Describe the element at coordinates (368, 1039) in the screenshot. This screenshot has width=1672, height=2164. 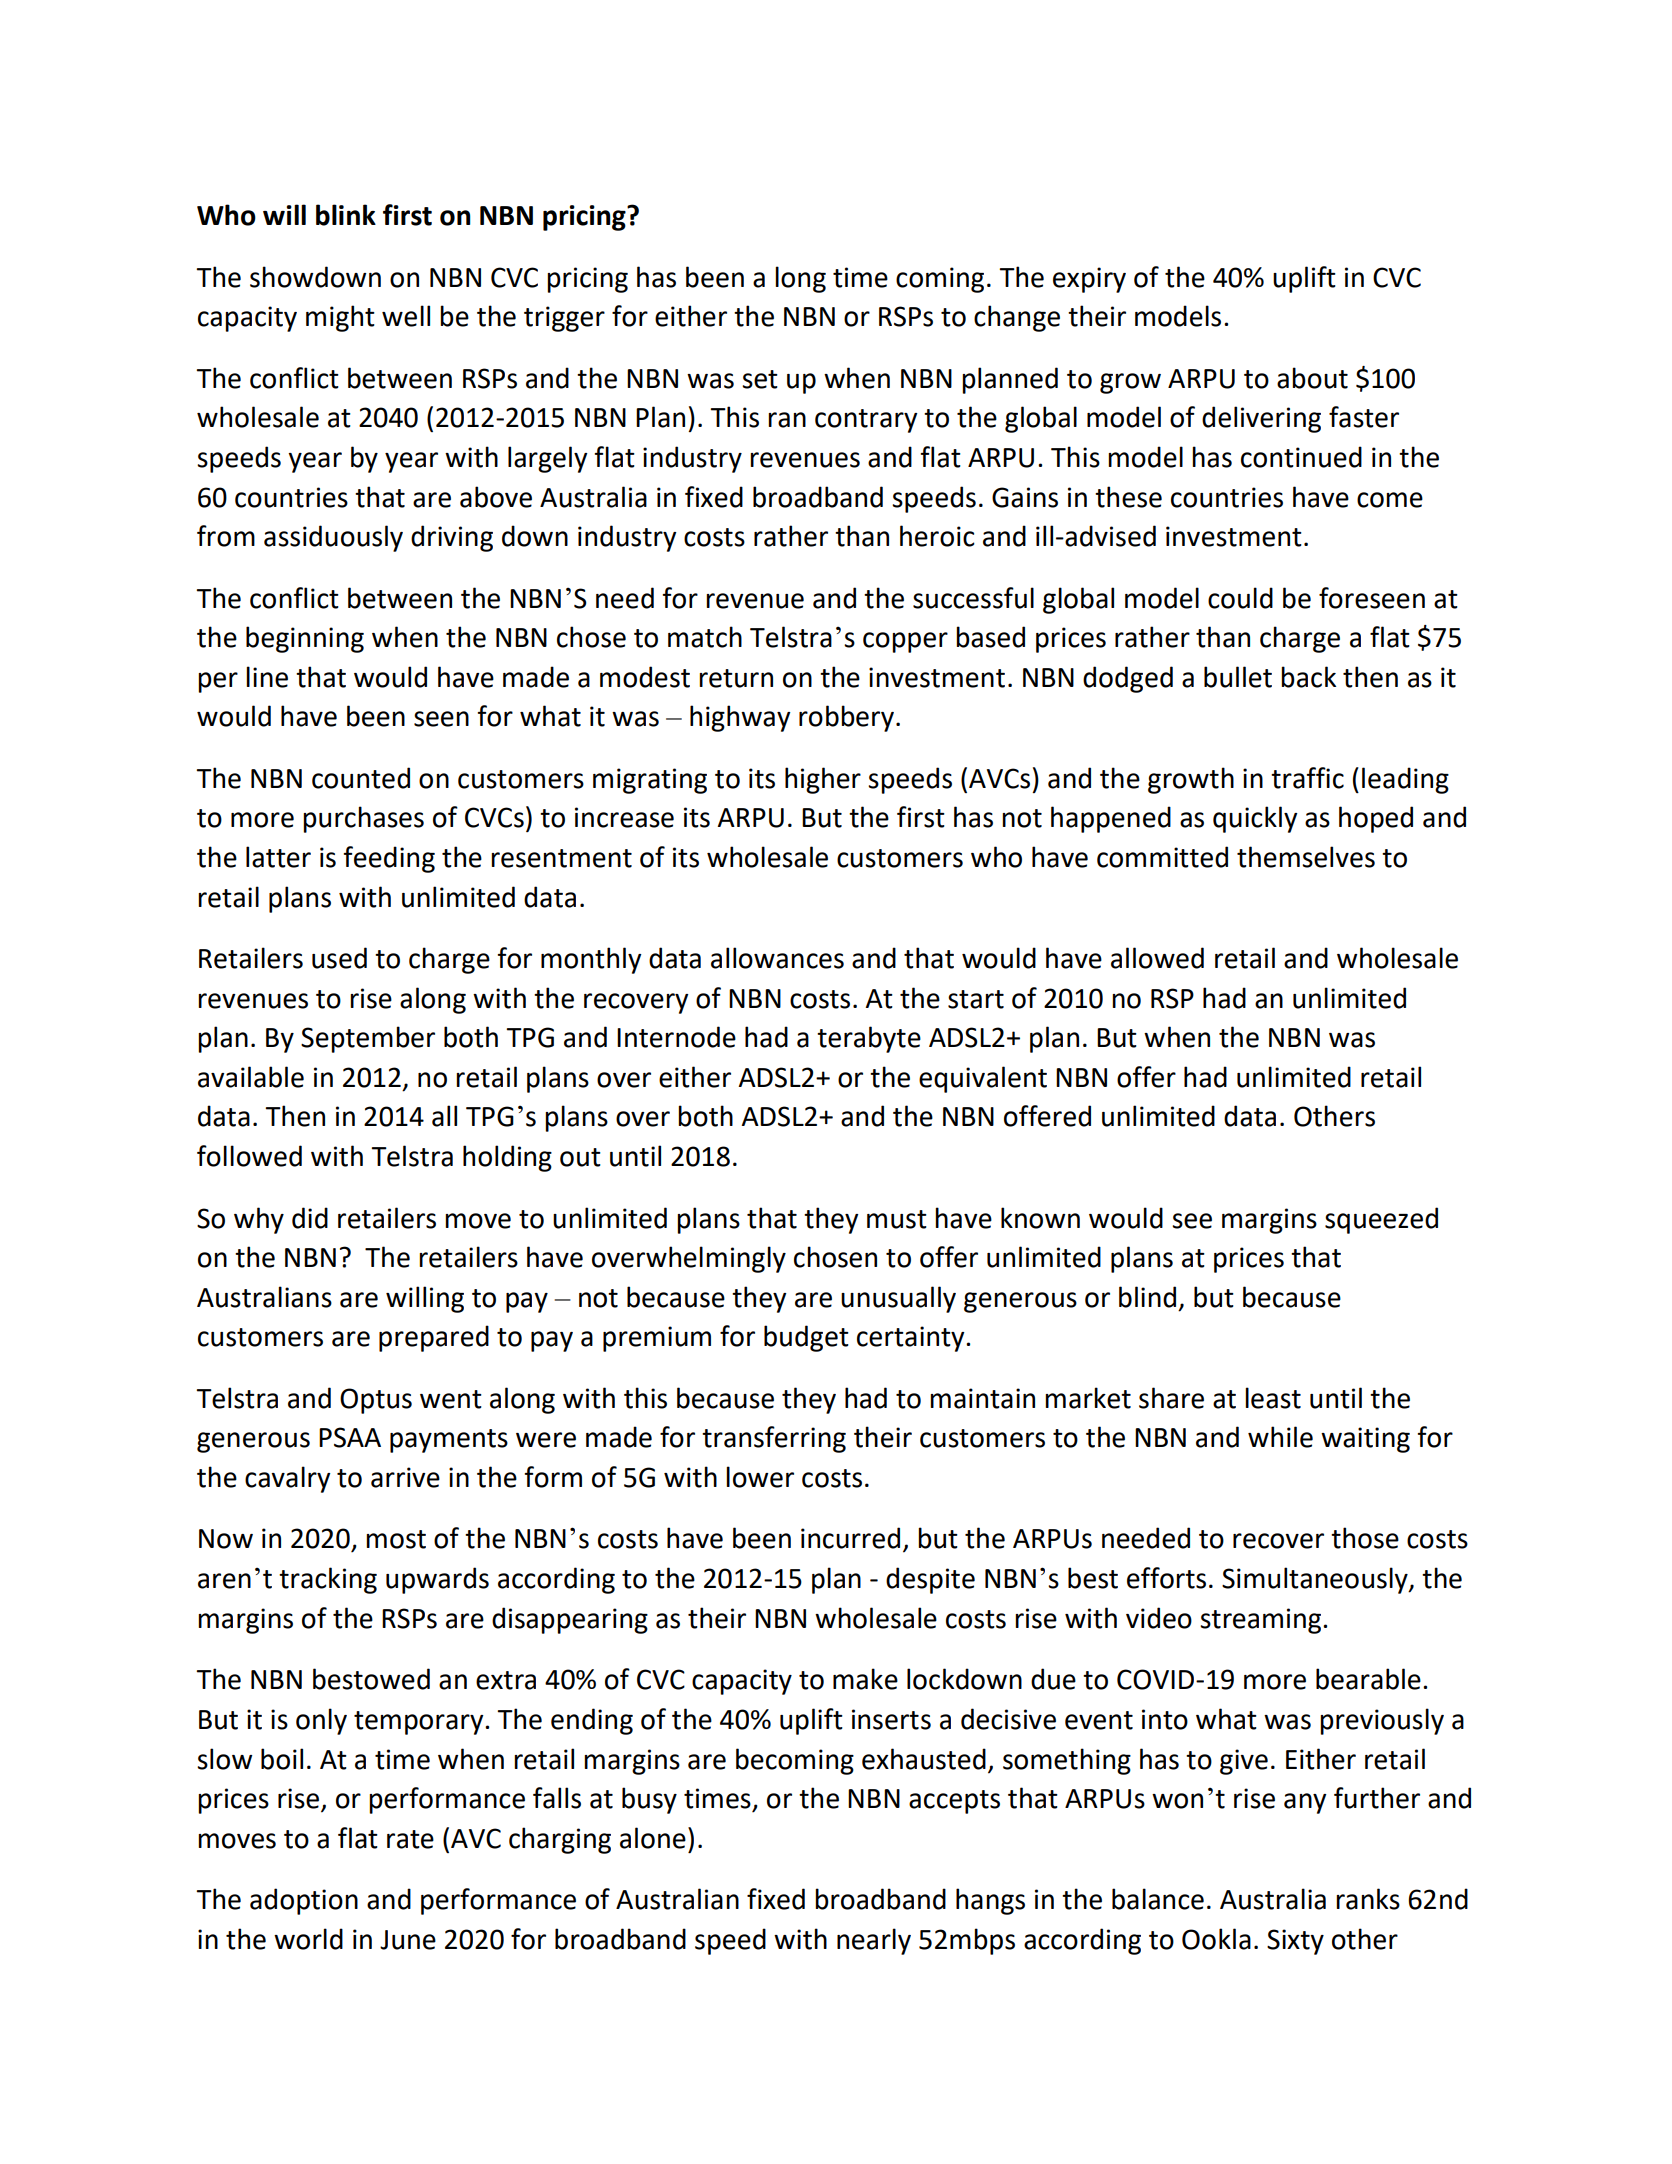
I see `September` at that location.
